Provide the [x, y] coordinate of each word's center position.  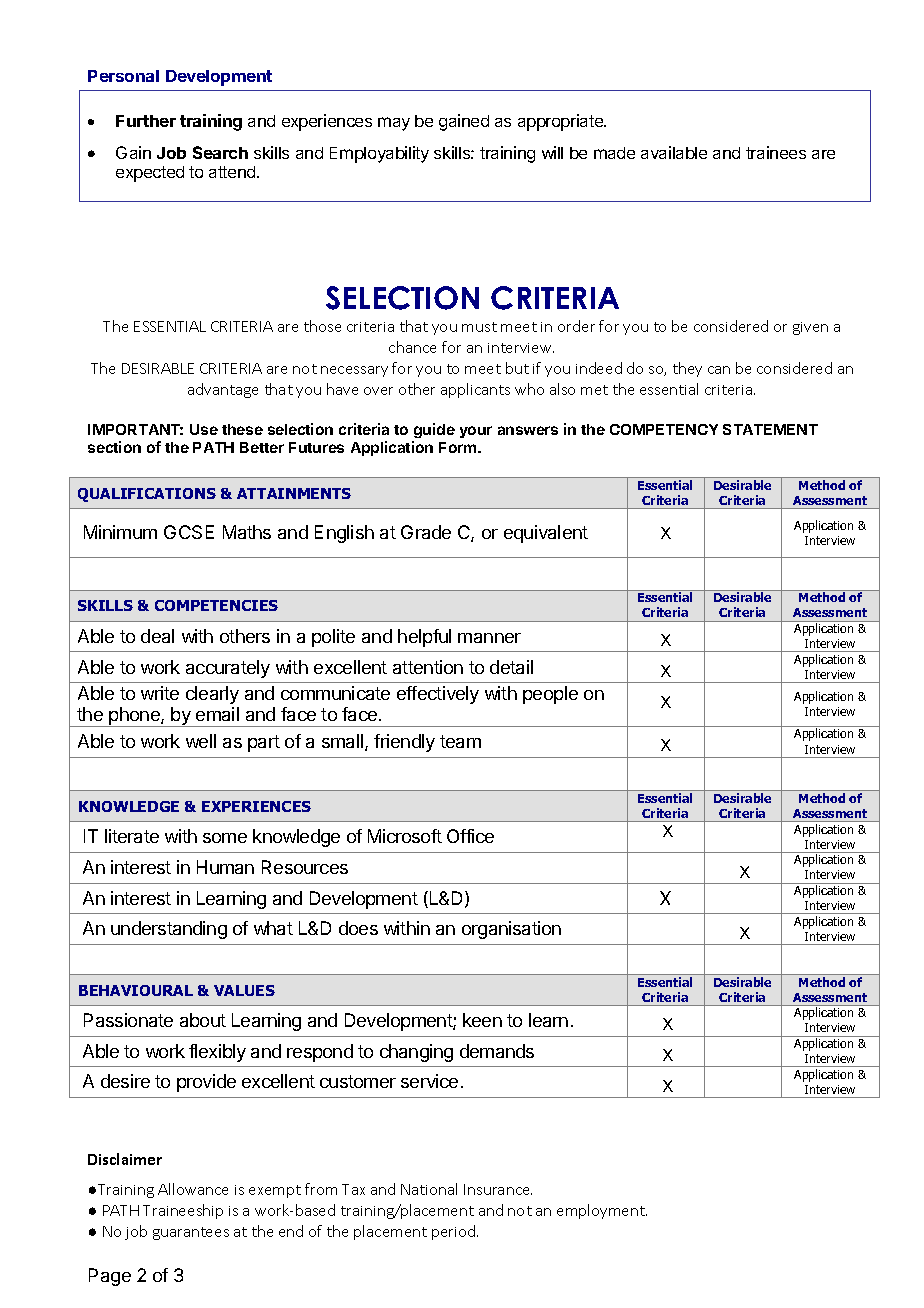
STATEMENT [770, 429]
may [394, 124]
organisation [511, 930]
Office [470, 836]
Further [146, 121]
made [614, 153]
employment [602, 1211]
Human [225, 867]
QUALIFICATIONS [147, 495]
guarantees [191, 1233]
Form [459, 447]
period [455, 1232]
